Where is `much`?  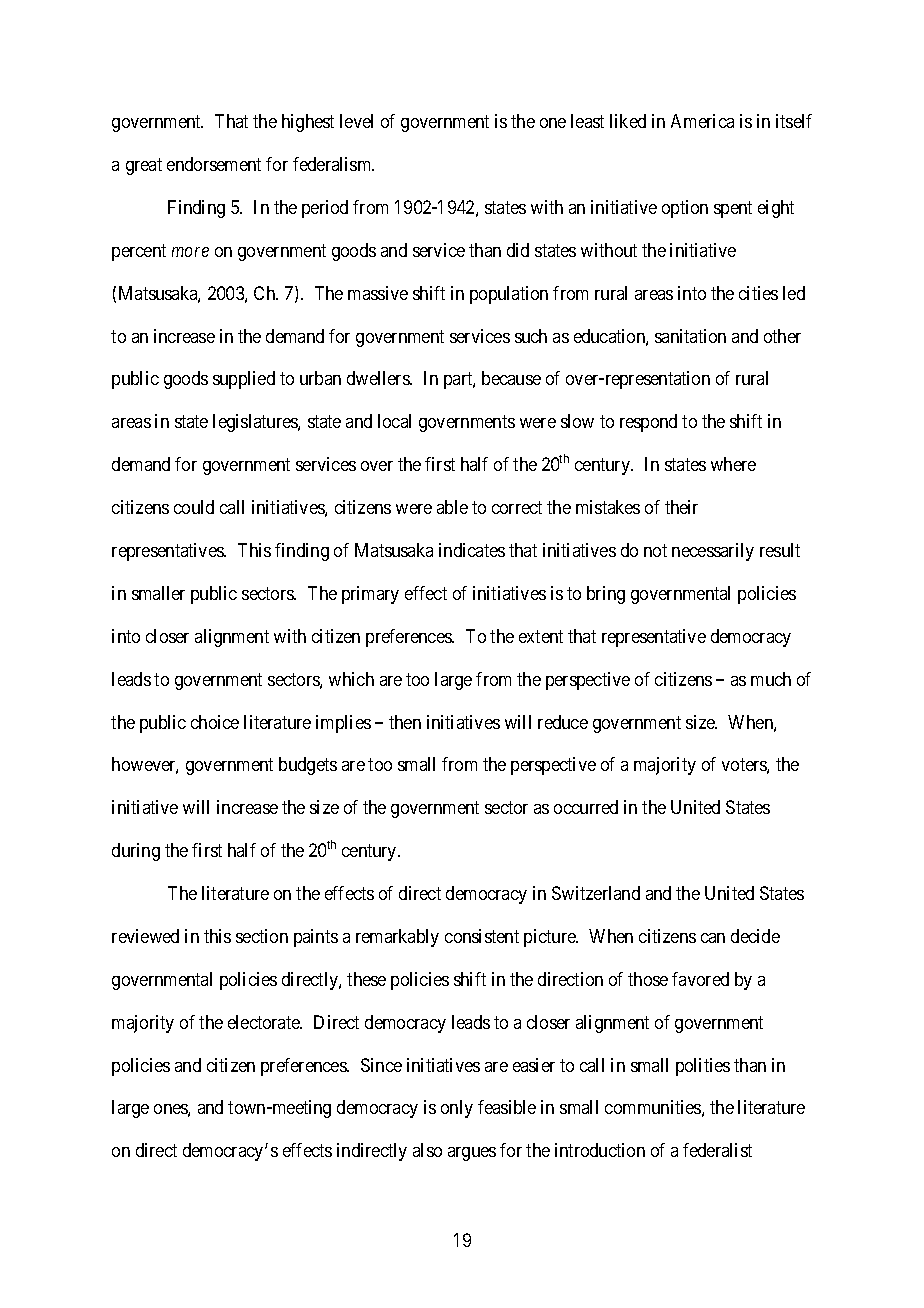 much is located at coordinates (771, 679).
